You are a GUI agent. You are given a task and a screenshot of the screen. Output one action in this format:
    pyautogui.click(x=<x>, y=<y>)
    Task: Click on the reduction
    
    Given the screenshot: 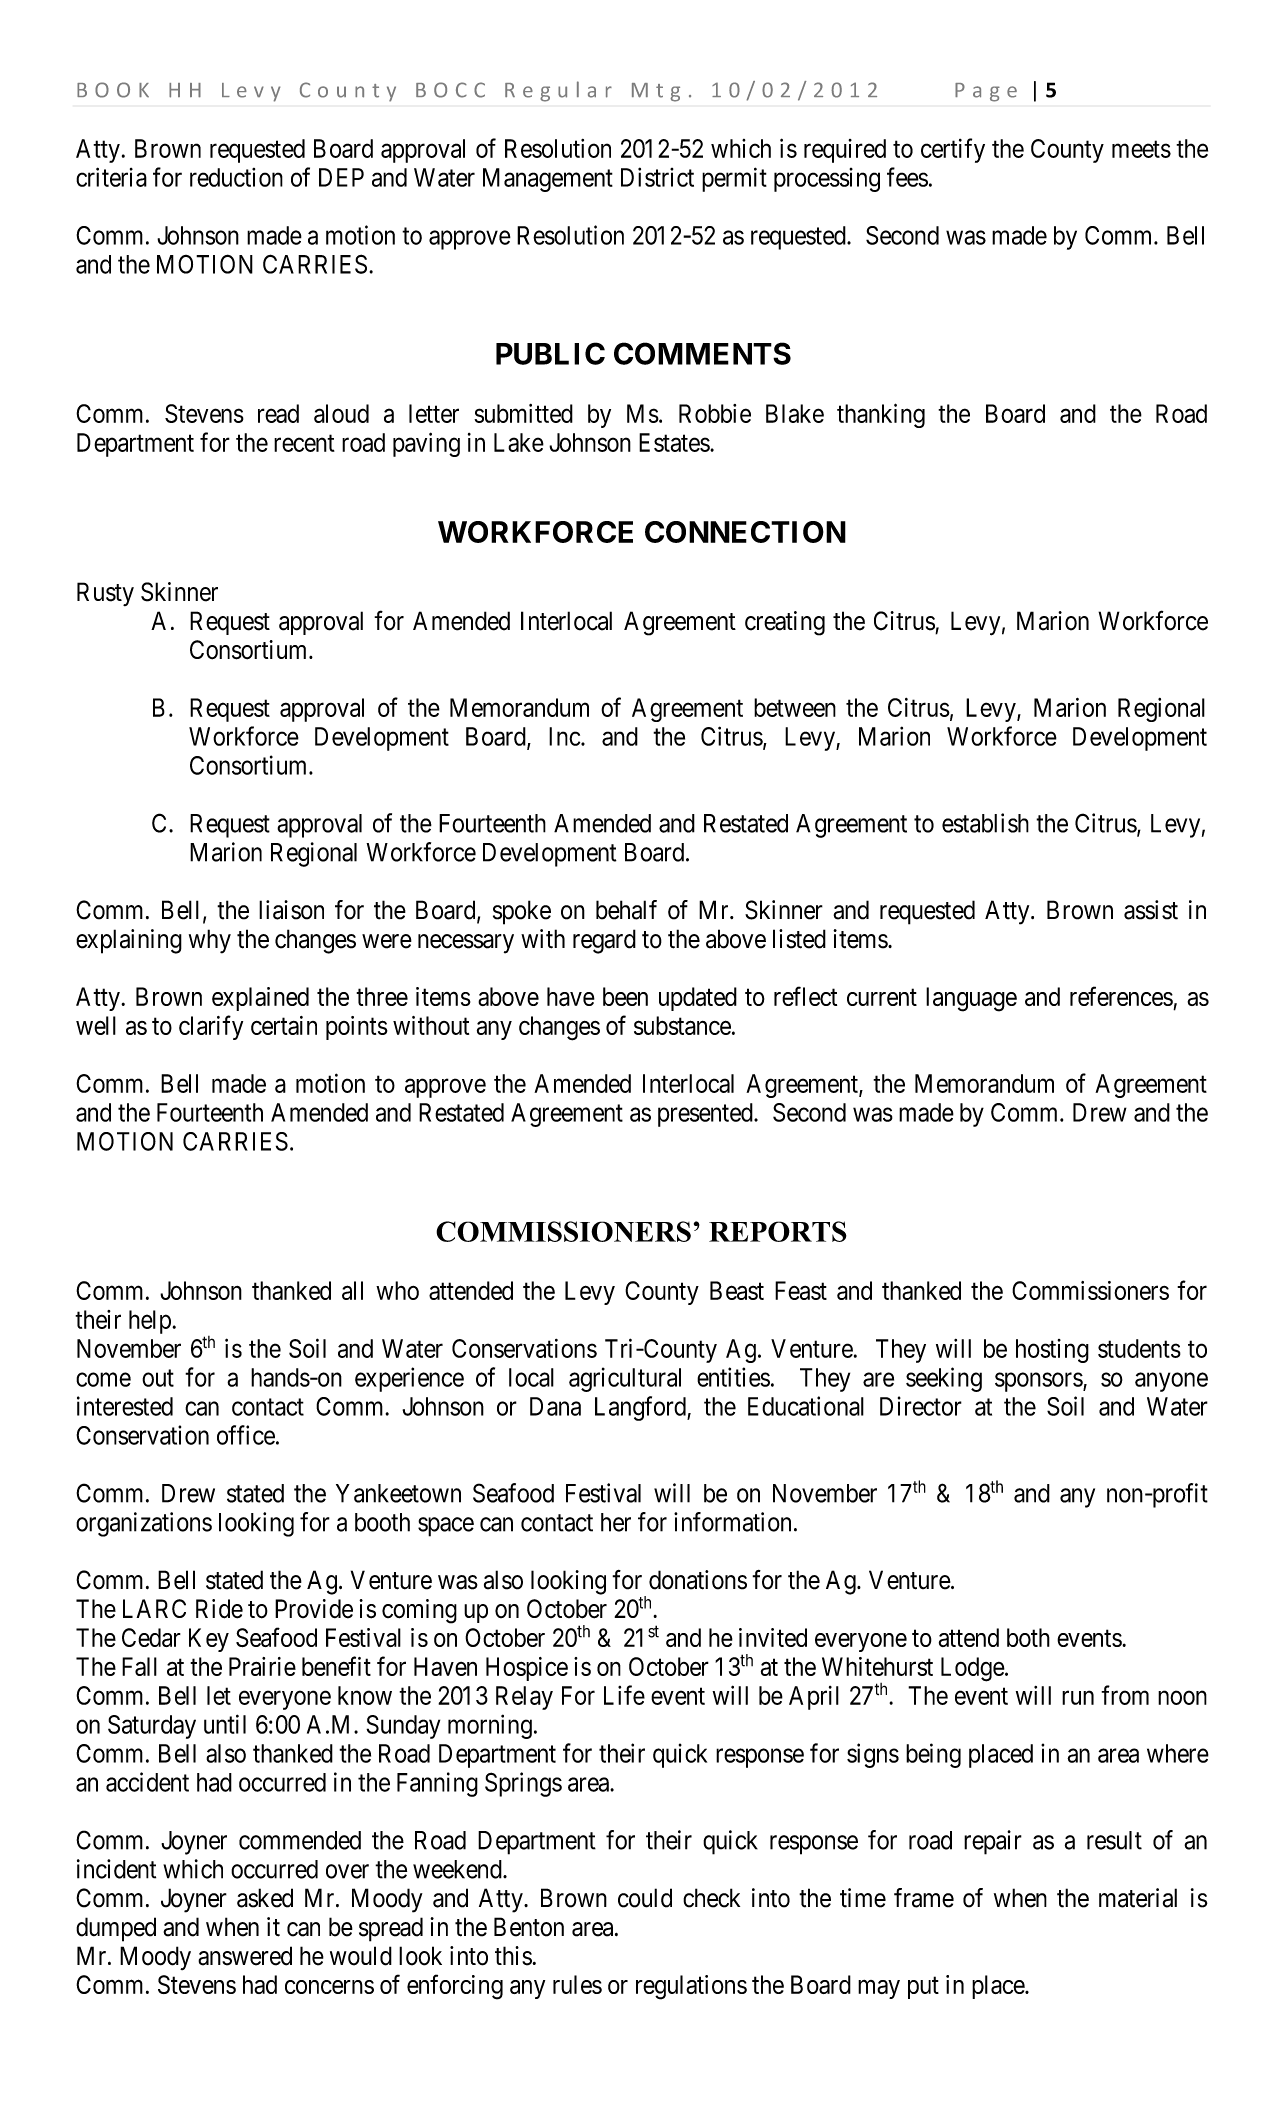 What is the action you would take?
    pyautogui.click(x=236, y=177)
